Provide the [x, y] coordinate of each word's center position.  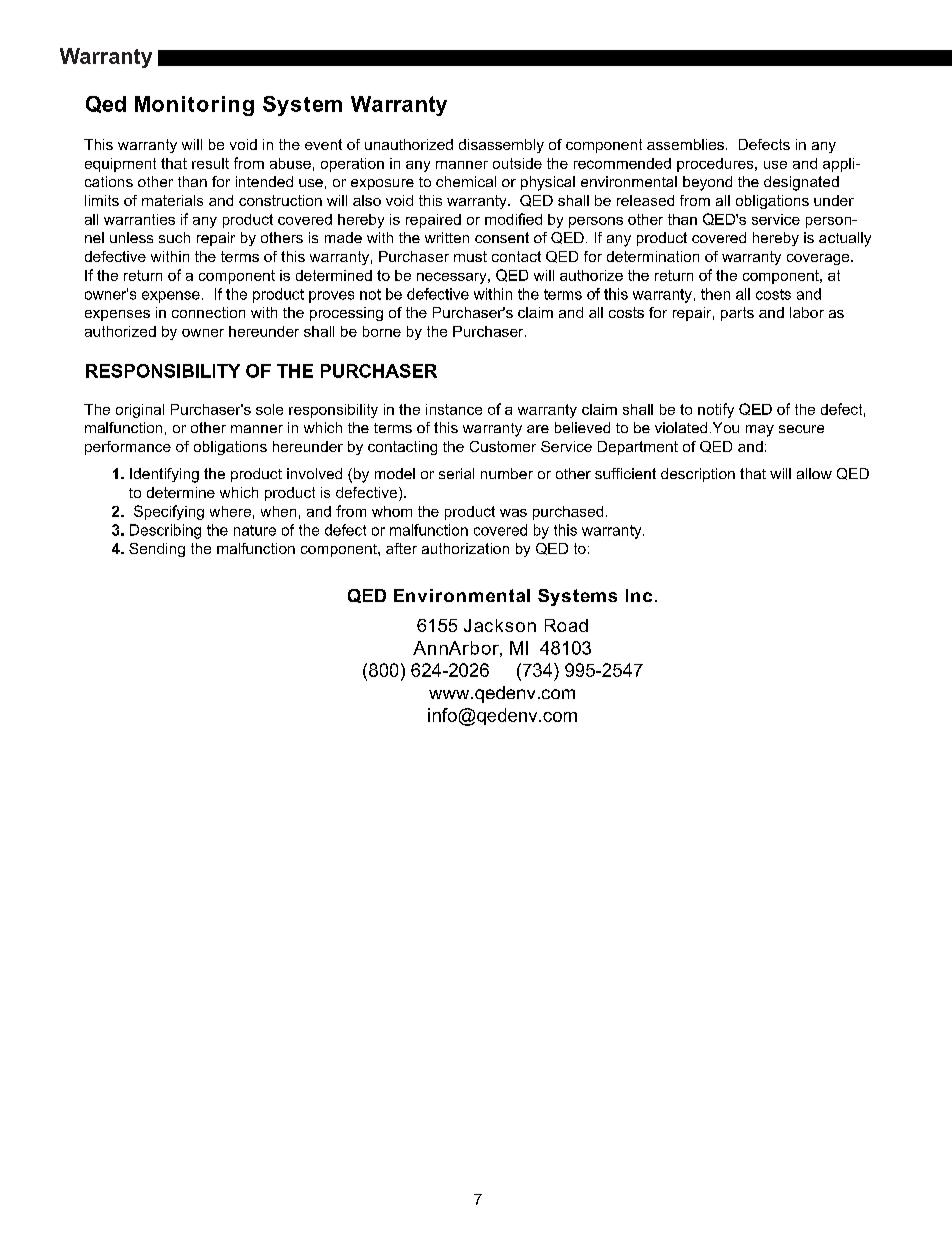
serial [456, 473]
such [174, 237]
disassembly [501, 146]
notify [716, 410]
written [447, 237]
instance [454, 409]
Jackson [500, 625]
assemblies [685, 144]
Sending [157, 550]
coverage [819, 259]
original [140, 411]
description [698, 475]
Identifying [164, 475]
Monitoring [194, 106]
